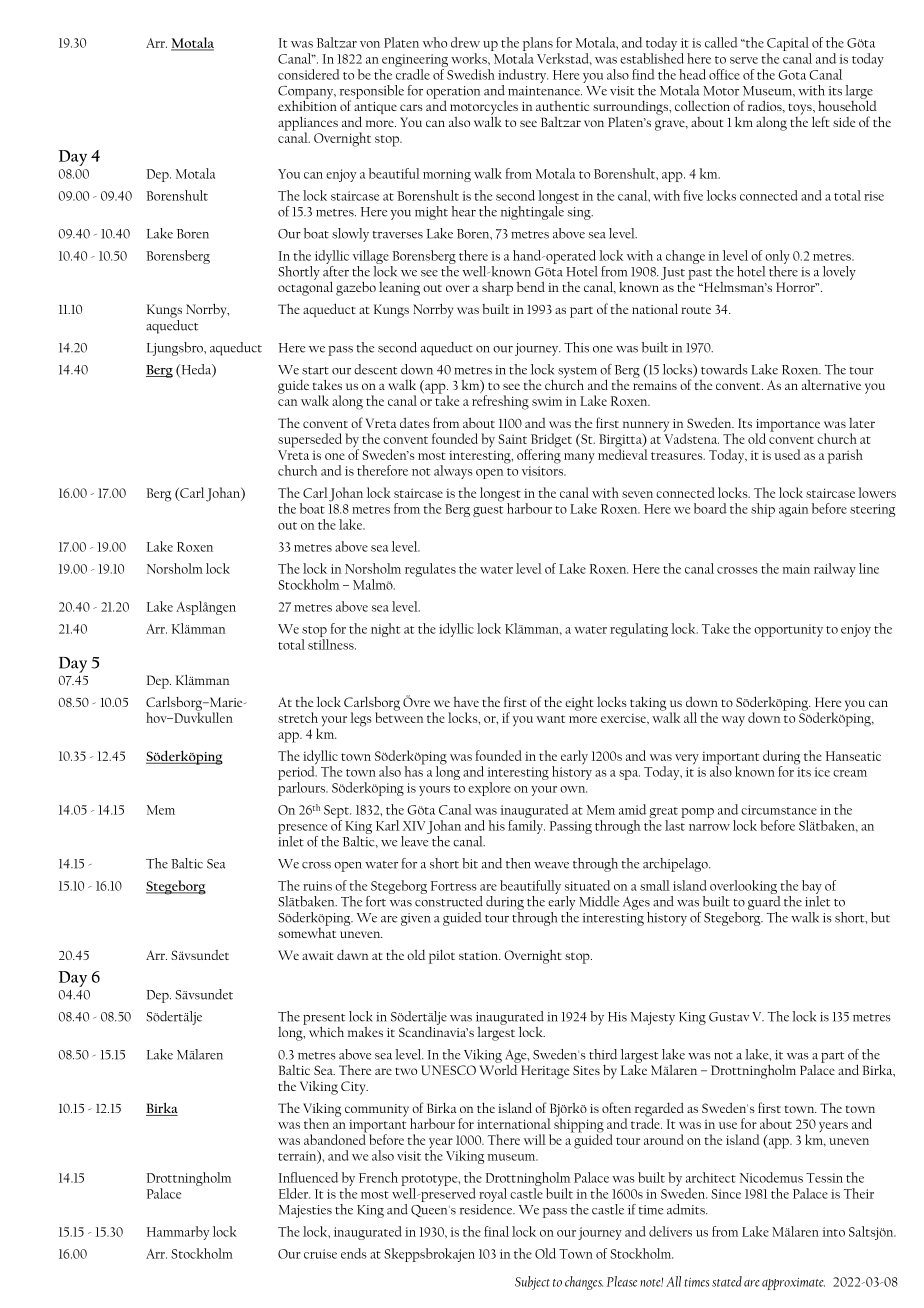 The image size is (924, 1308). What do you see at coordinates (372, 93) in the screenshot?
I see `responsible` at bounding box center [372, 93].
